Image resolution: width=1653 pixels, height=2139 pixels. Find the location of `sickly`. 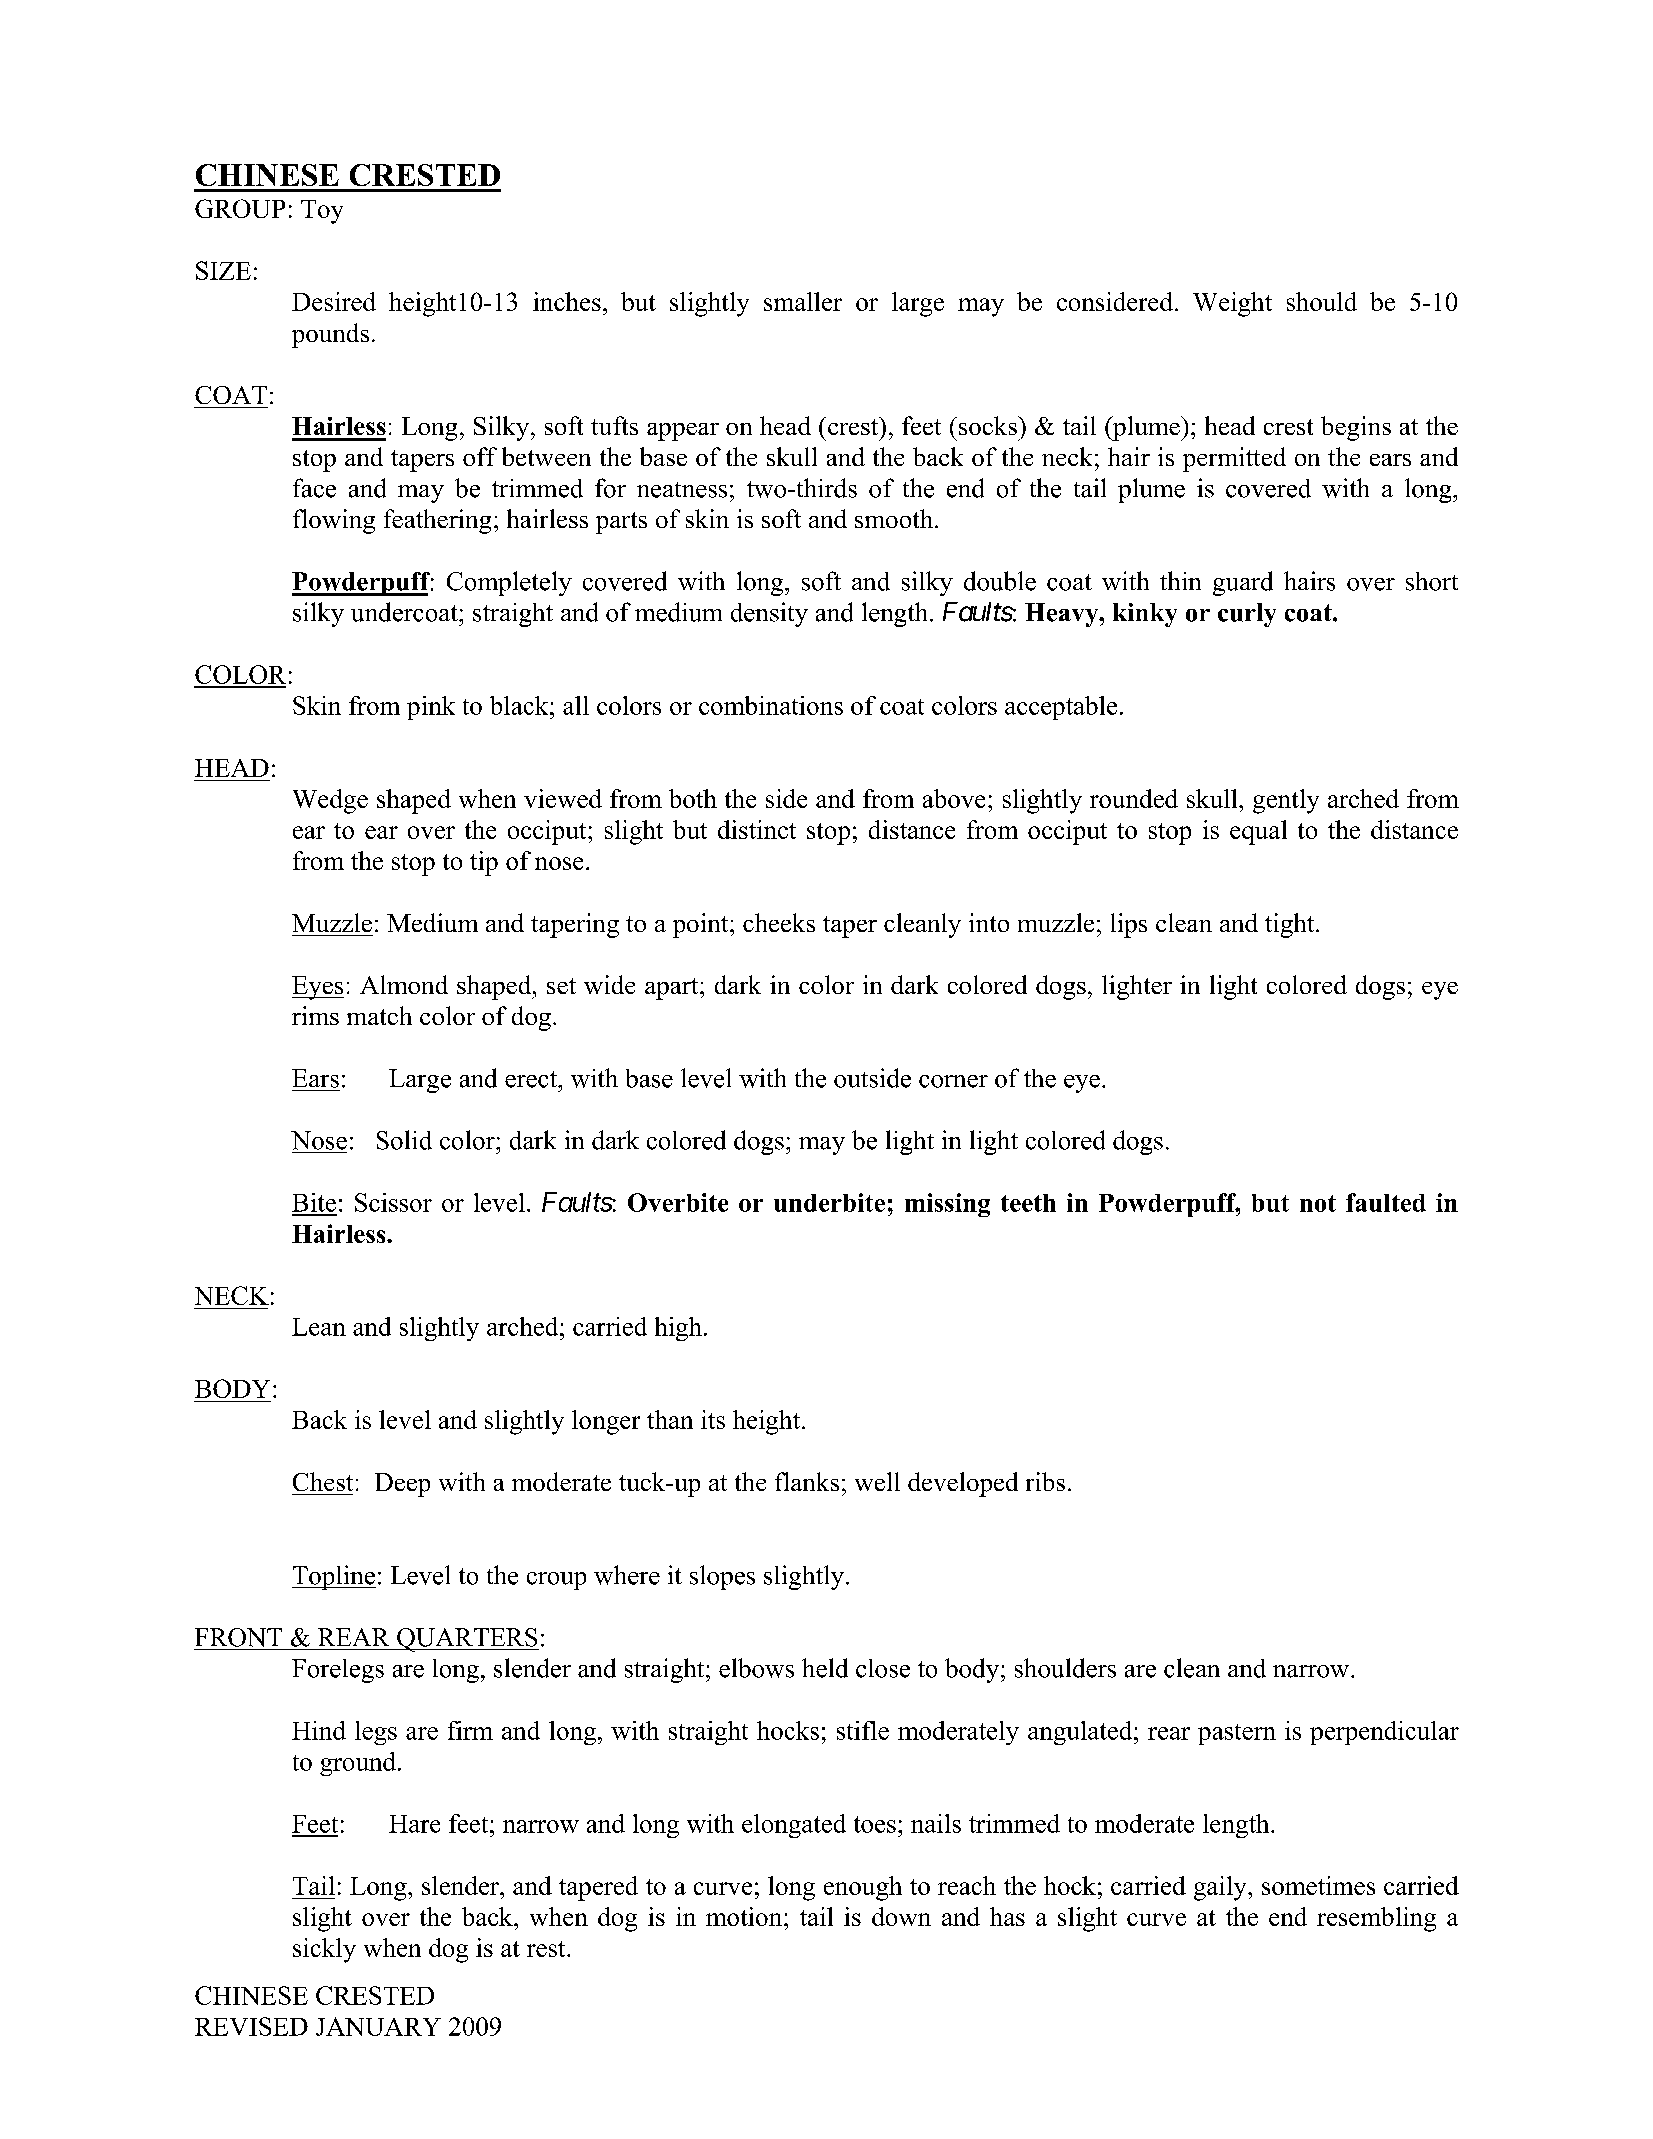

sickly is located at coordinates (324, 1950).
